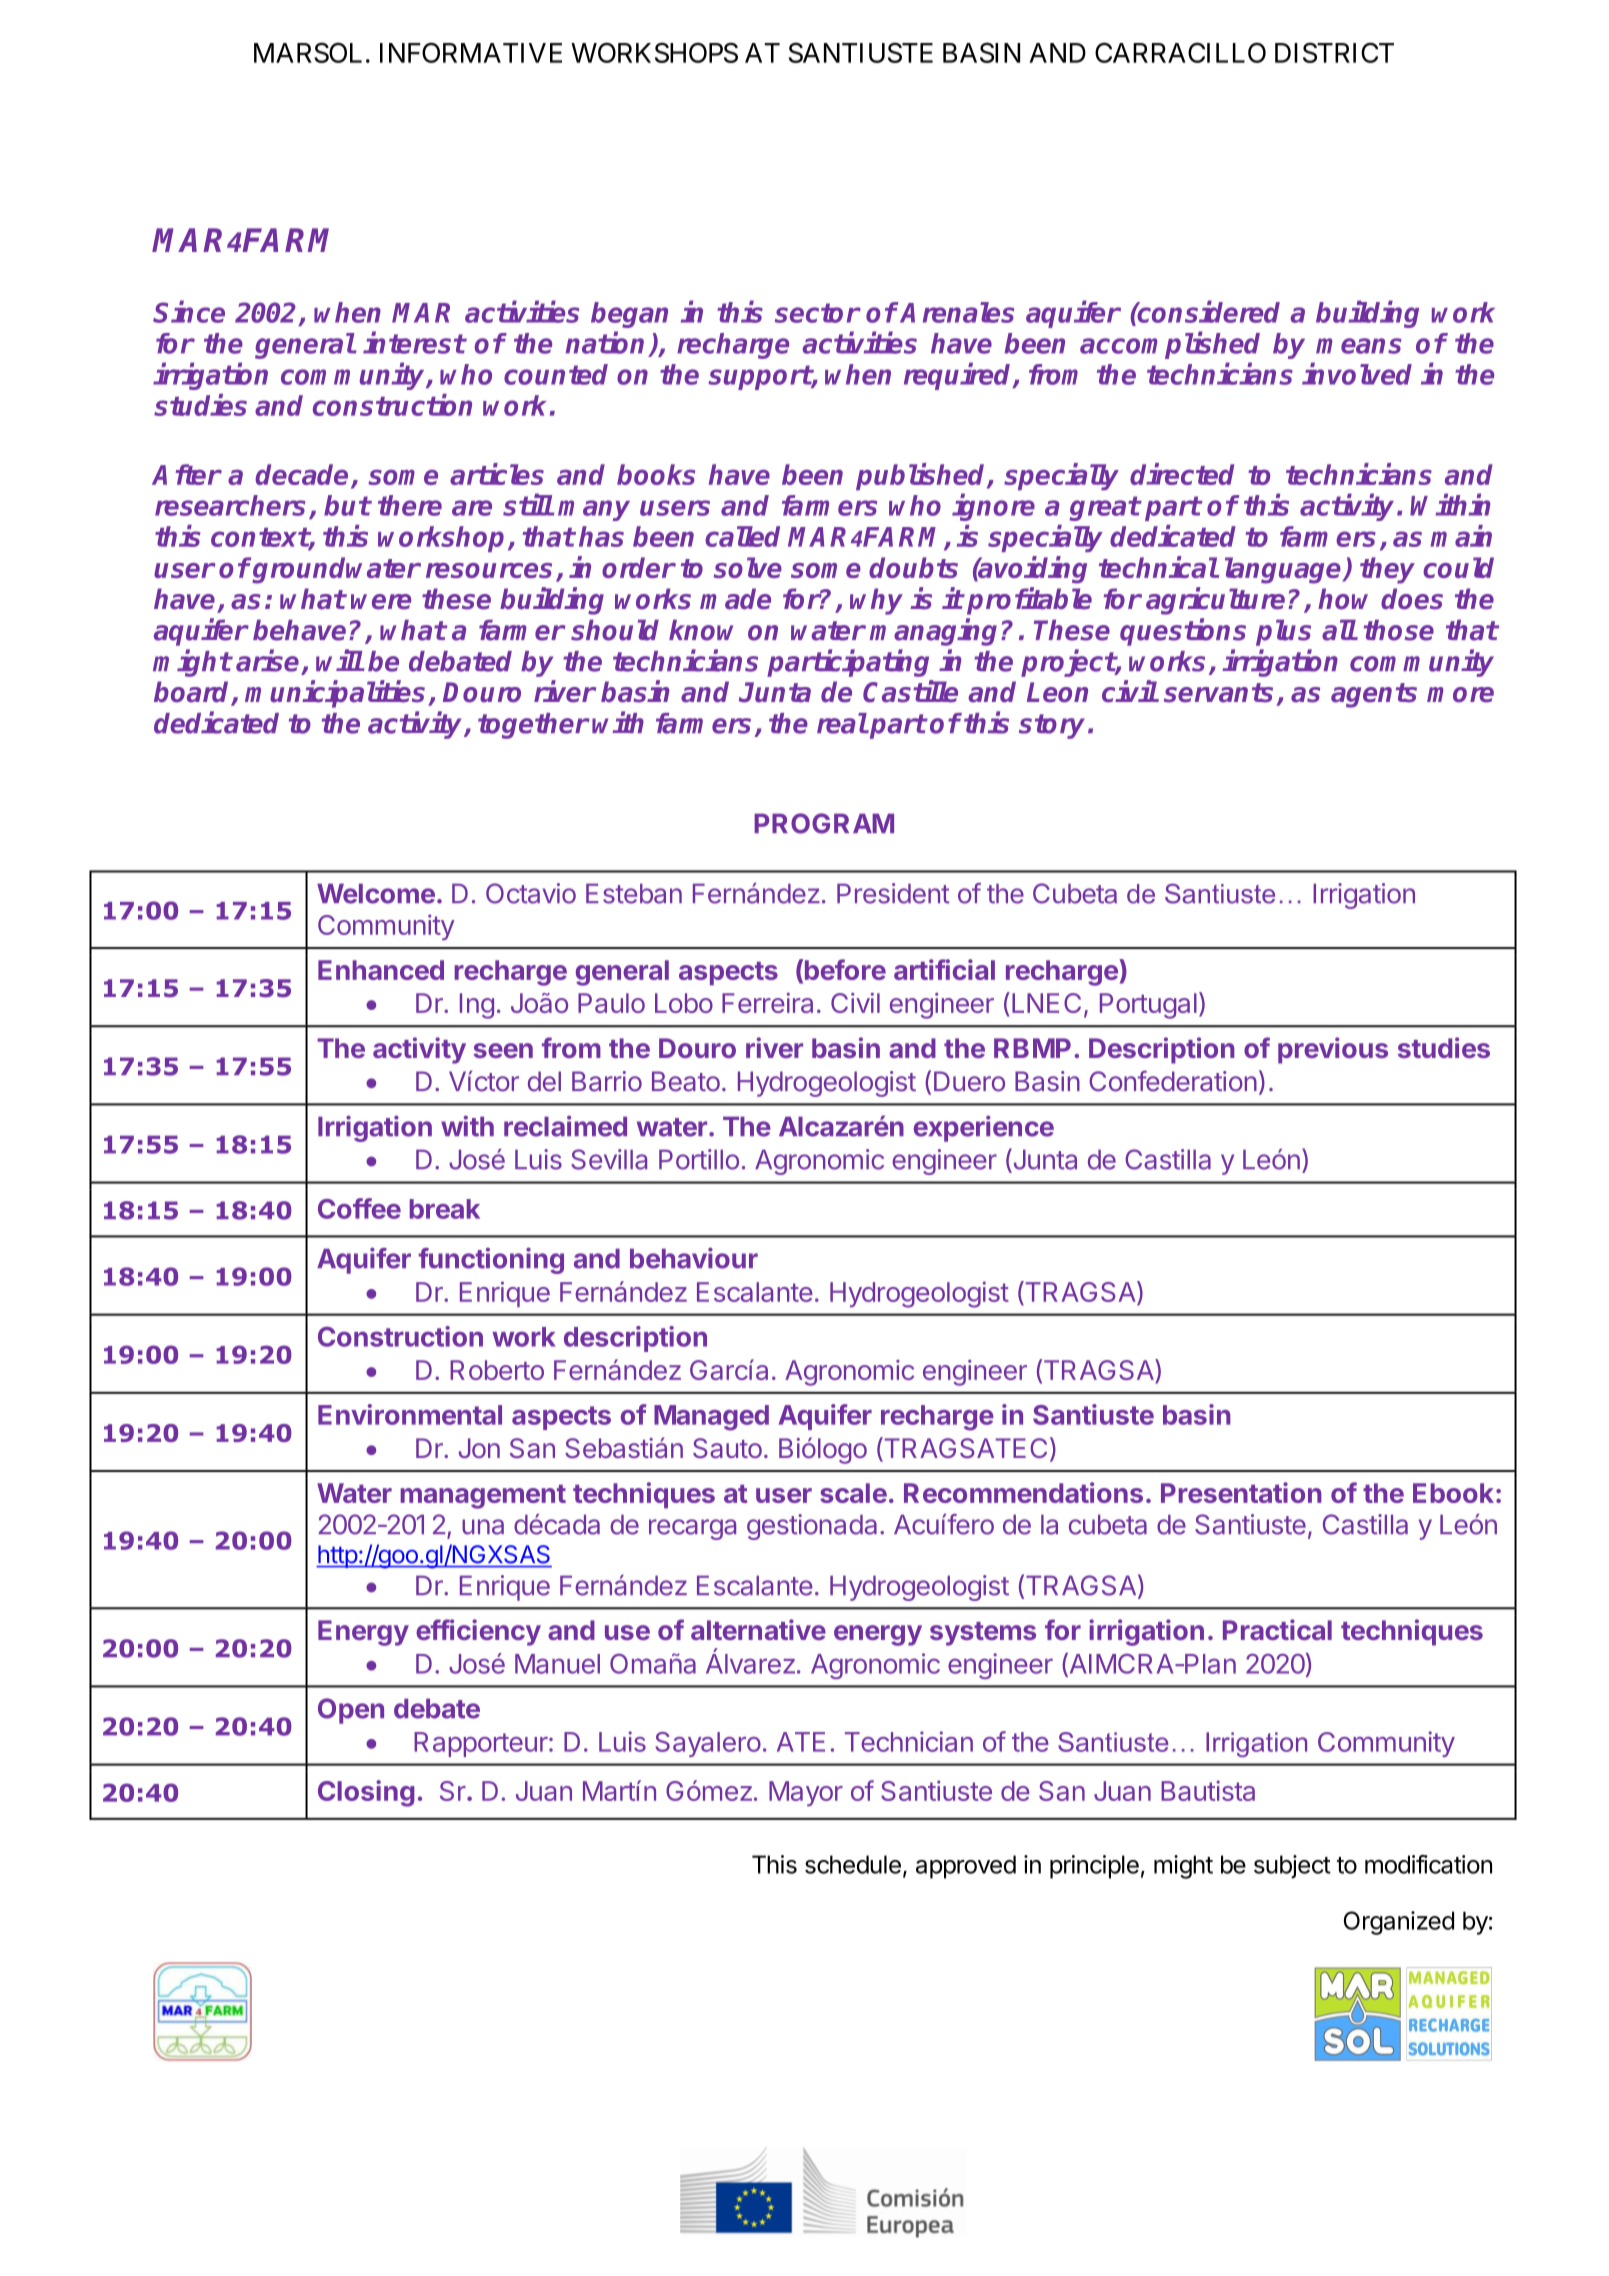 Image resolution: width=1609 pixels, height=2276 pixels. What do you see at coordinates (359, 1208) in the screenshot?
I see `Coffee` at bounding box center [359, 1208].
